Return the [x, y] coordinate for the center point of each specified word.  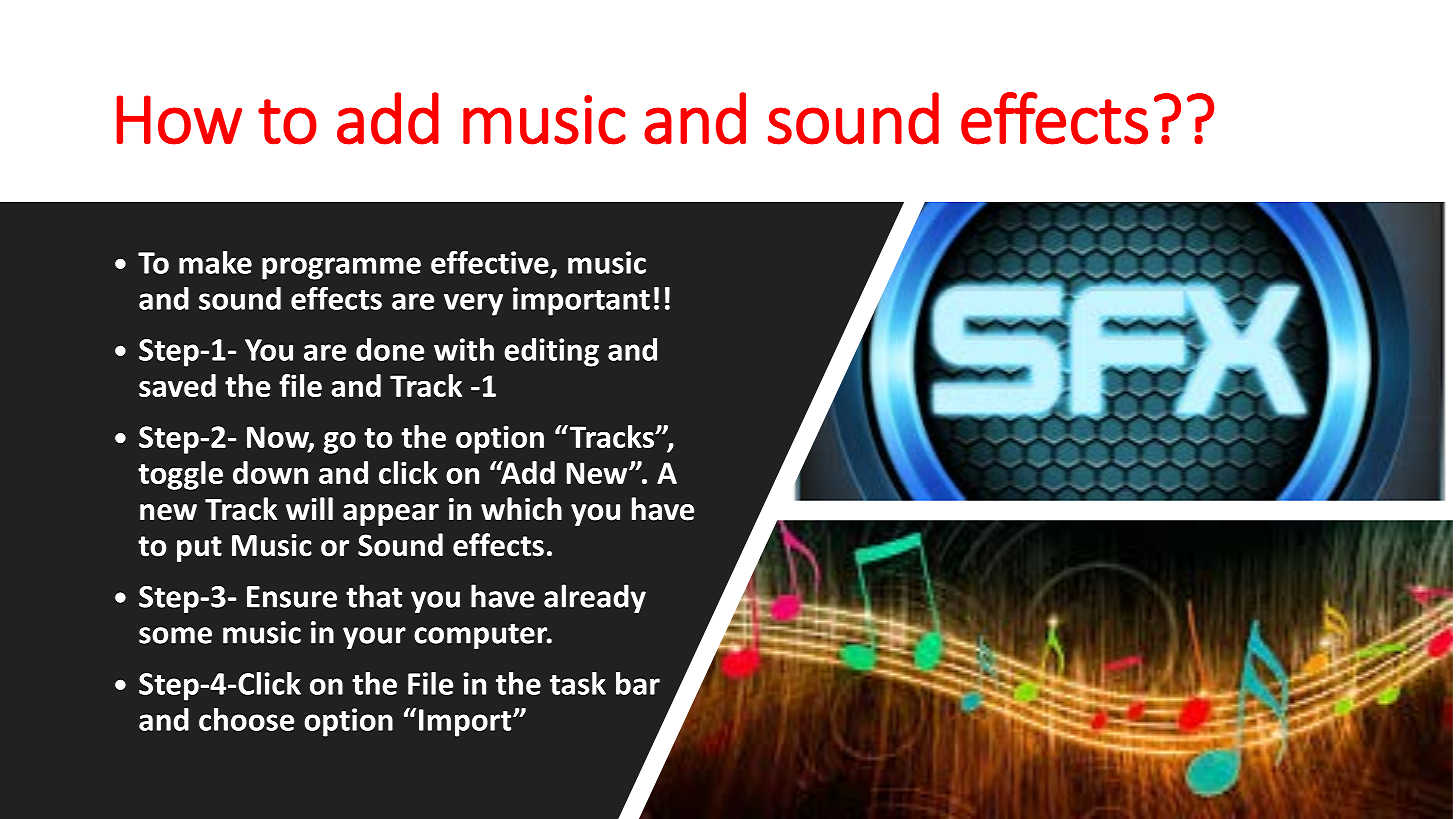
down [270, 472]
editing [551, 352]
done [390, 349]
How [179, 120]
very [473, 304]
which [521, 509]
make [215, 262]
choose [246, 719]
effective [490, 262]
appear [391, 515]
